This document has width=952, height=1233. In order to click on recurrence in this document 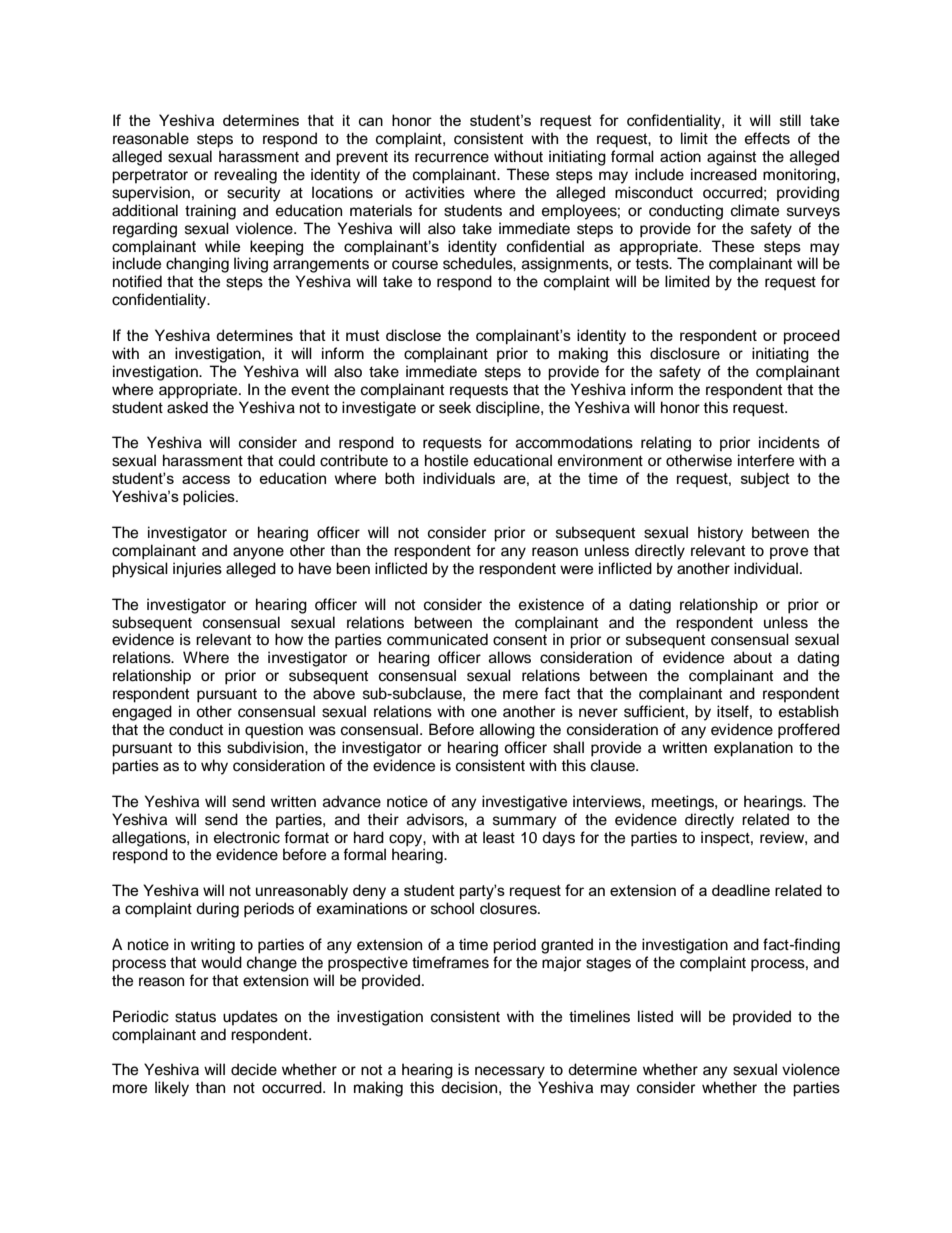, I will do `click(452, 158)`.
